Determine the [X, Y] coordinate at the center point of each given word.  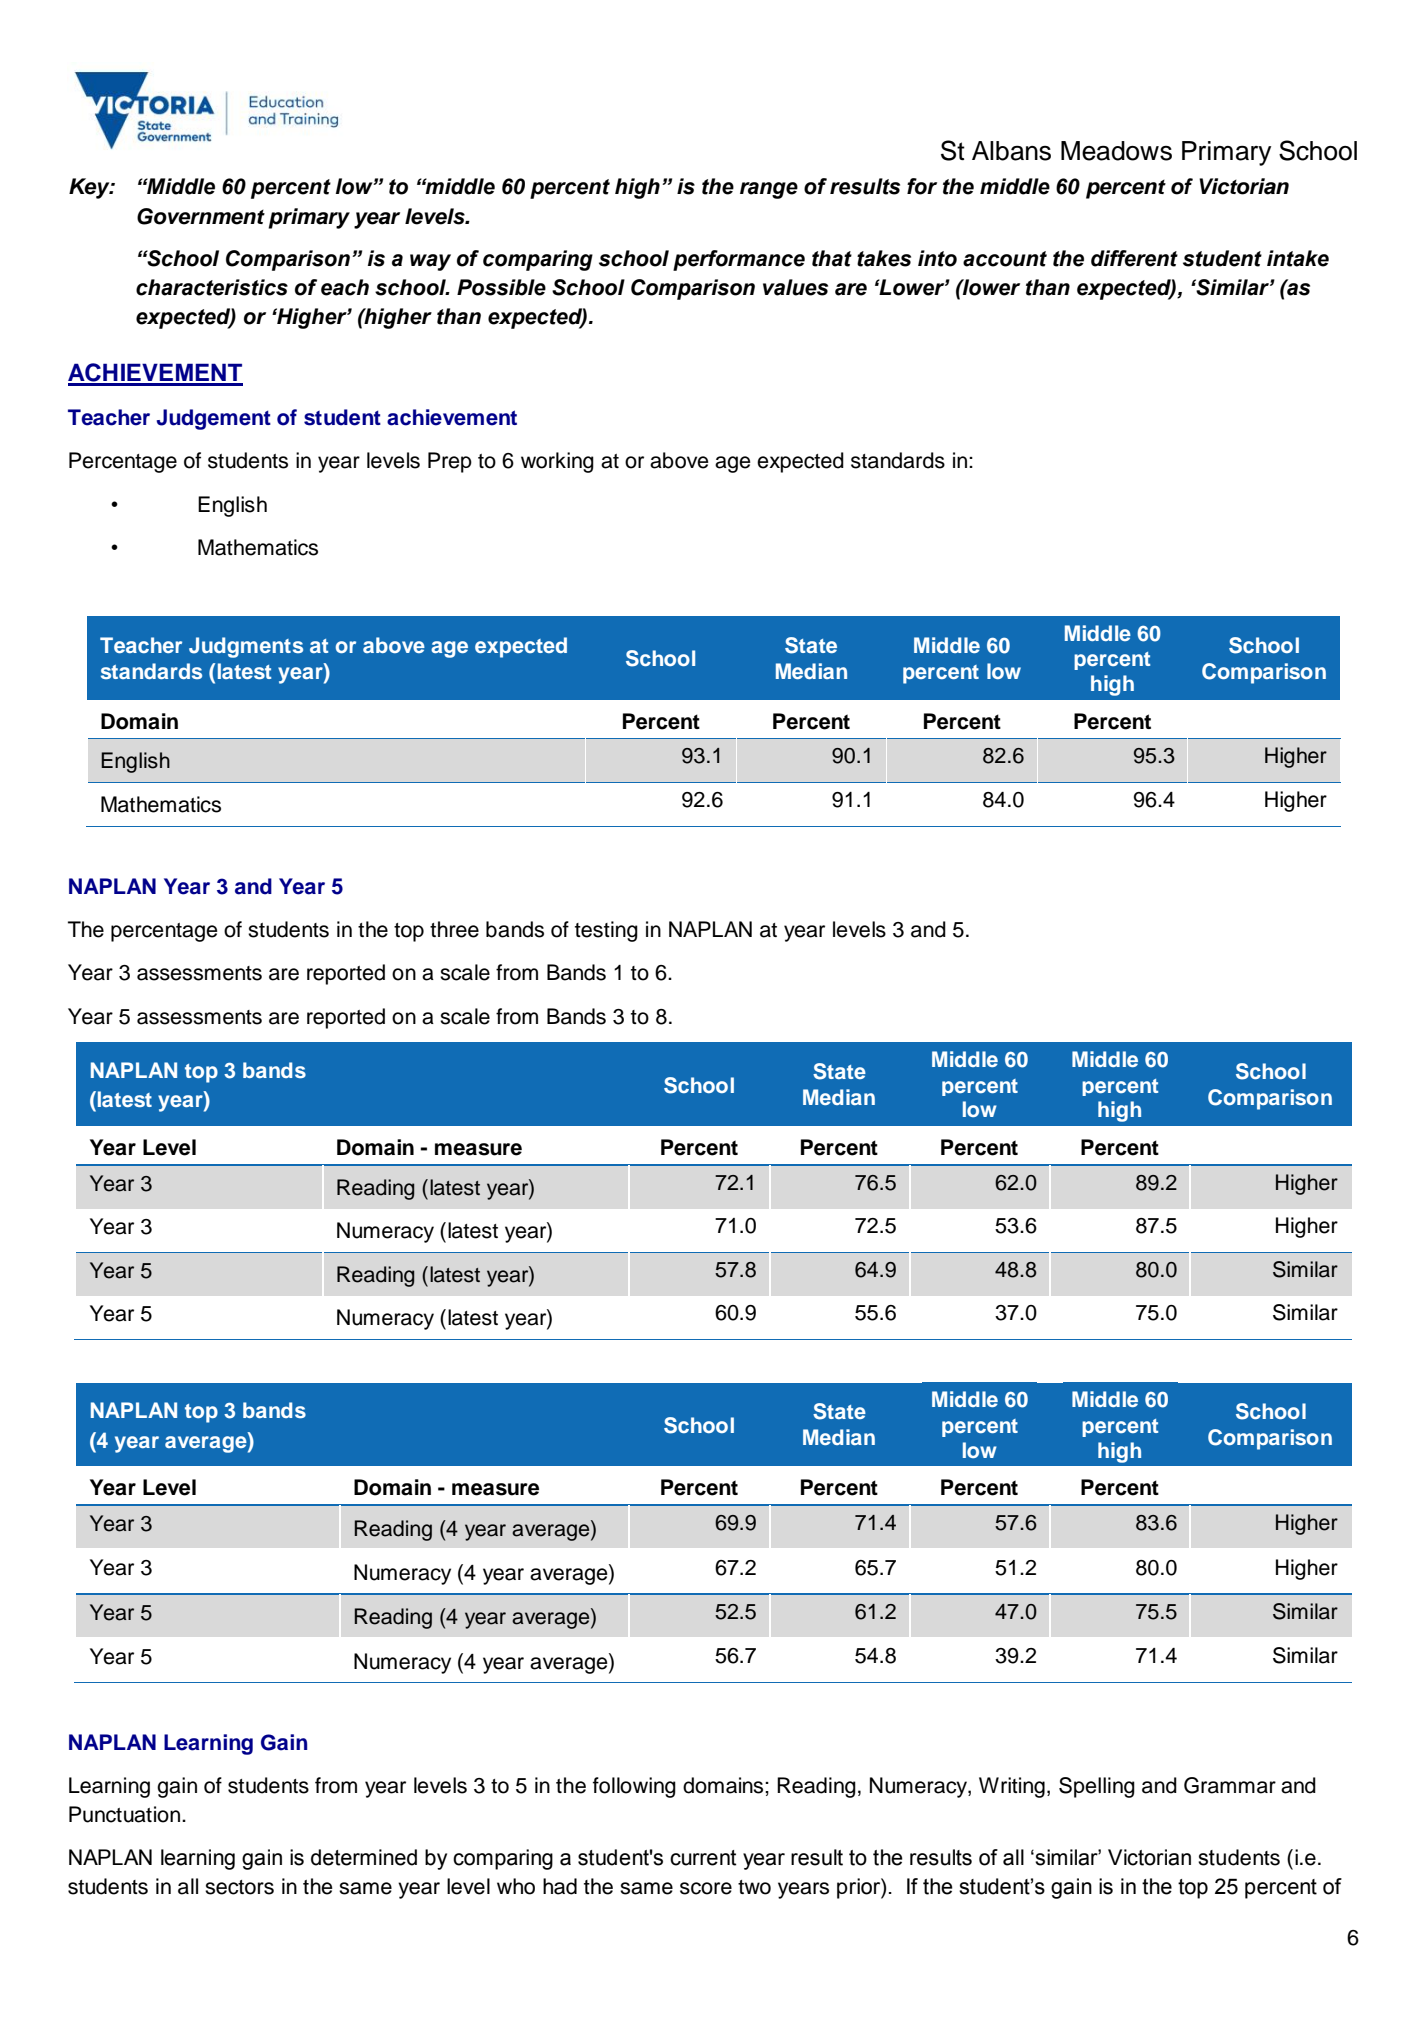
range [769, 190]
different [1134, 258]
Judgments [246, 647]
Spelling [1097, 1787]
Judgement [214, 419]
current [703, 1858]
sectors [239, 1887]
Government [201, 216]
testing [606, 931]
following [634, 1787]
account [1005, 259]
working [557, 462]
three [454, 929]
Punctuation [126, 1814]
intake [1298, 258]
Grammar [1230, 1785]
